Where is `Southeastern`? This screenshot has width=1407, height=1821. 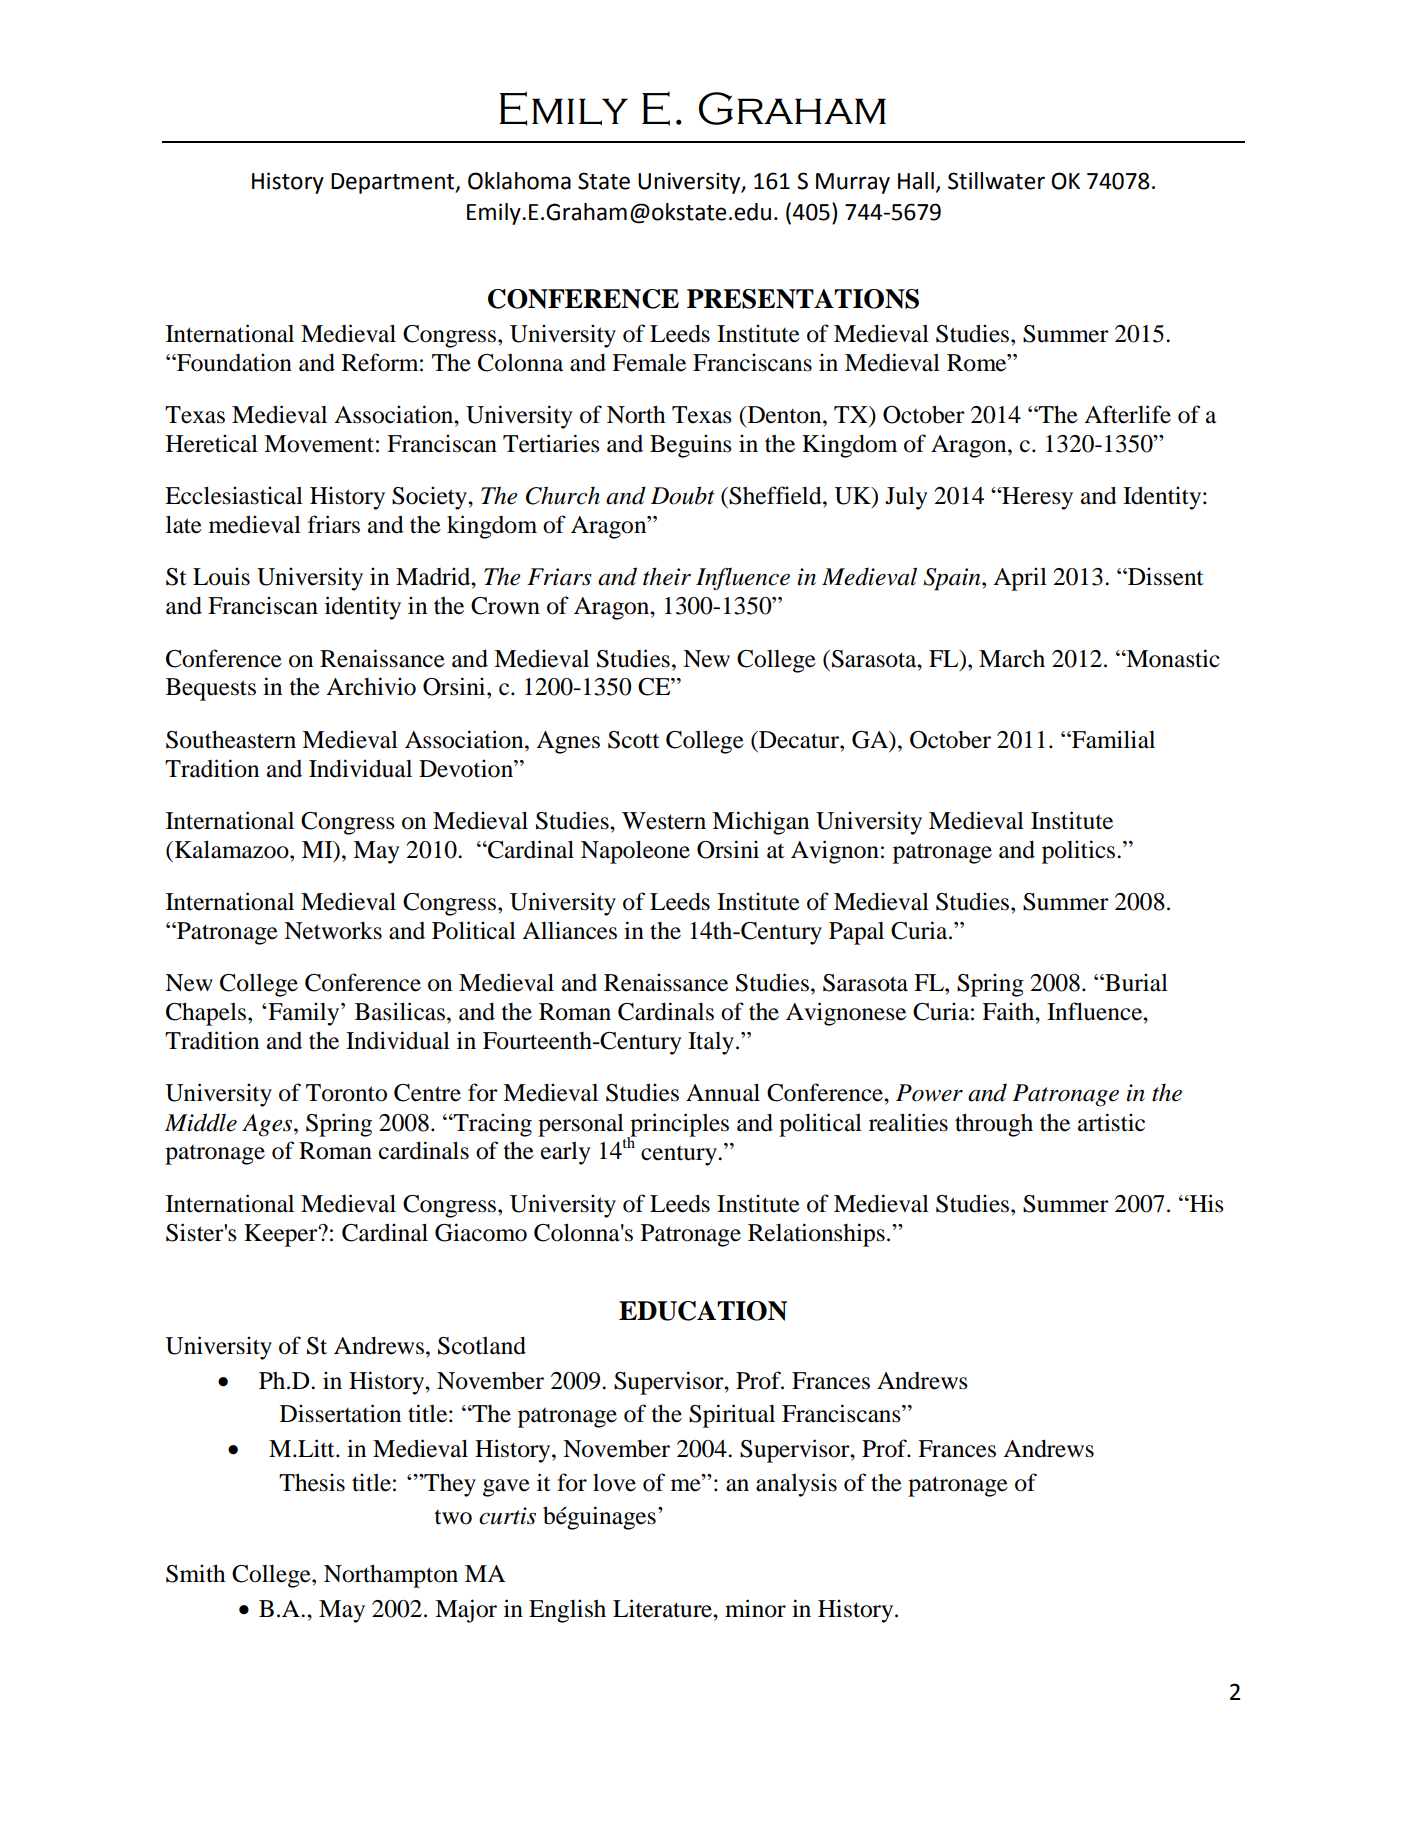
Southeastern is located at coordinates (231, 740).
